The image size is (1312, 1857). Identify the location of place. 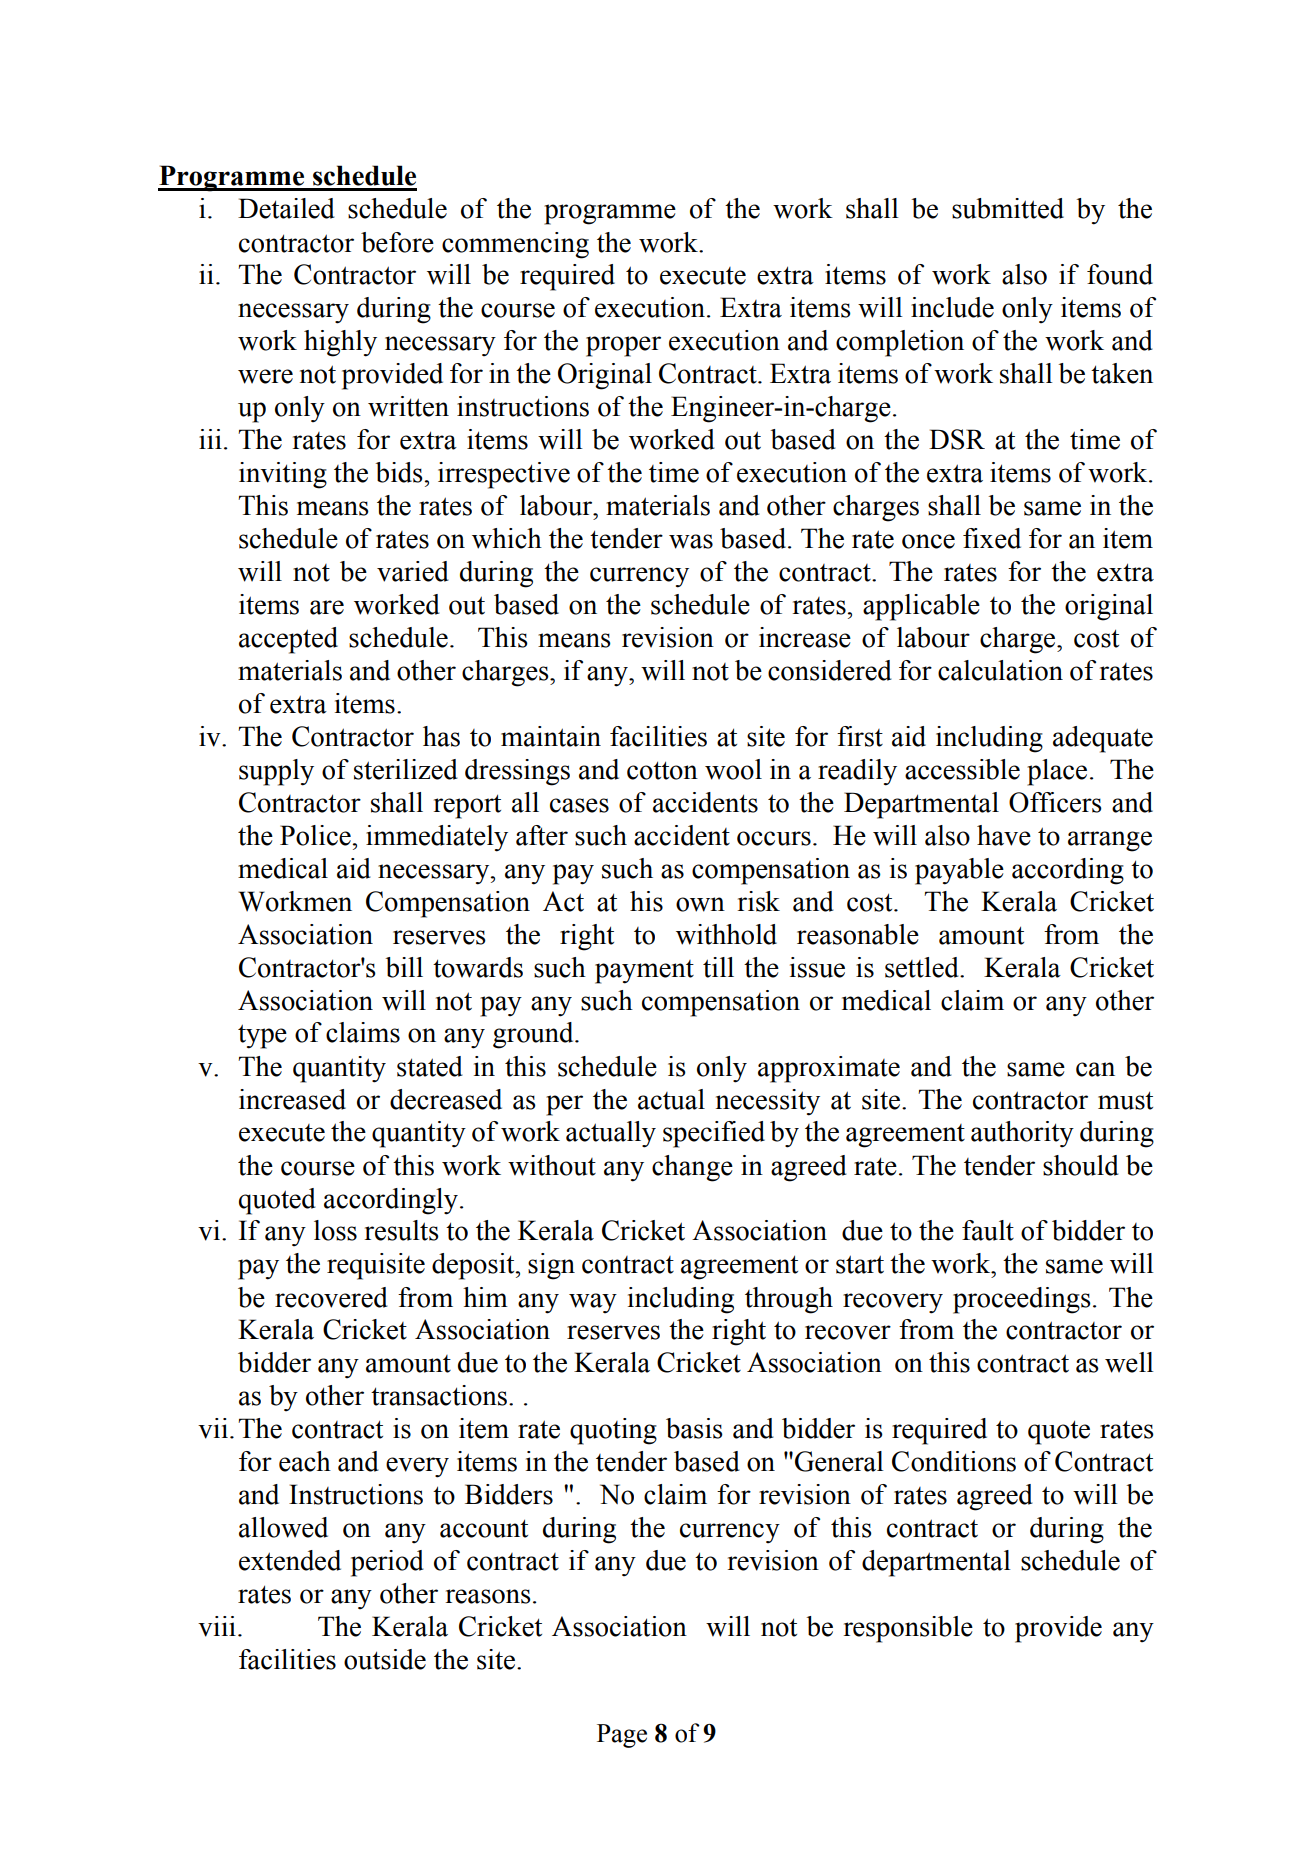
(1057, 772).
